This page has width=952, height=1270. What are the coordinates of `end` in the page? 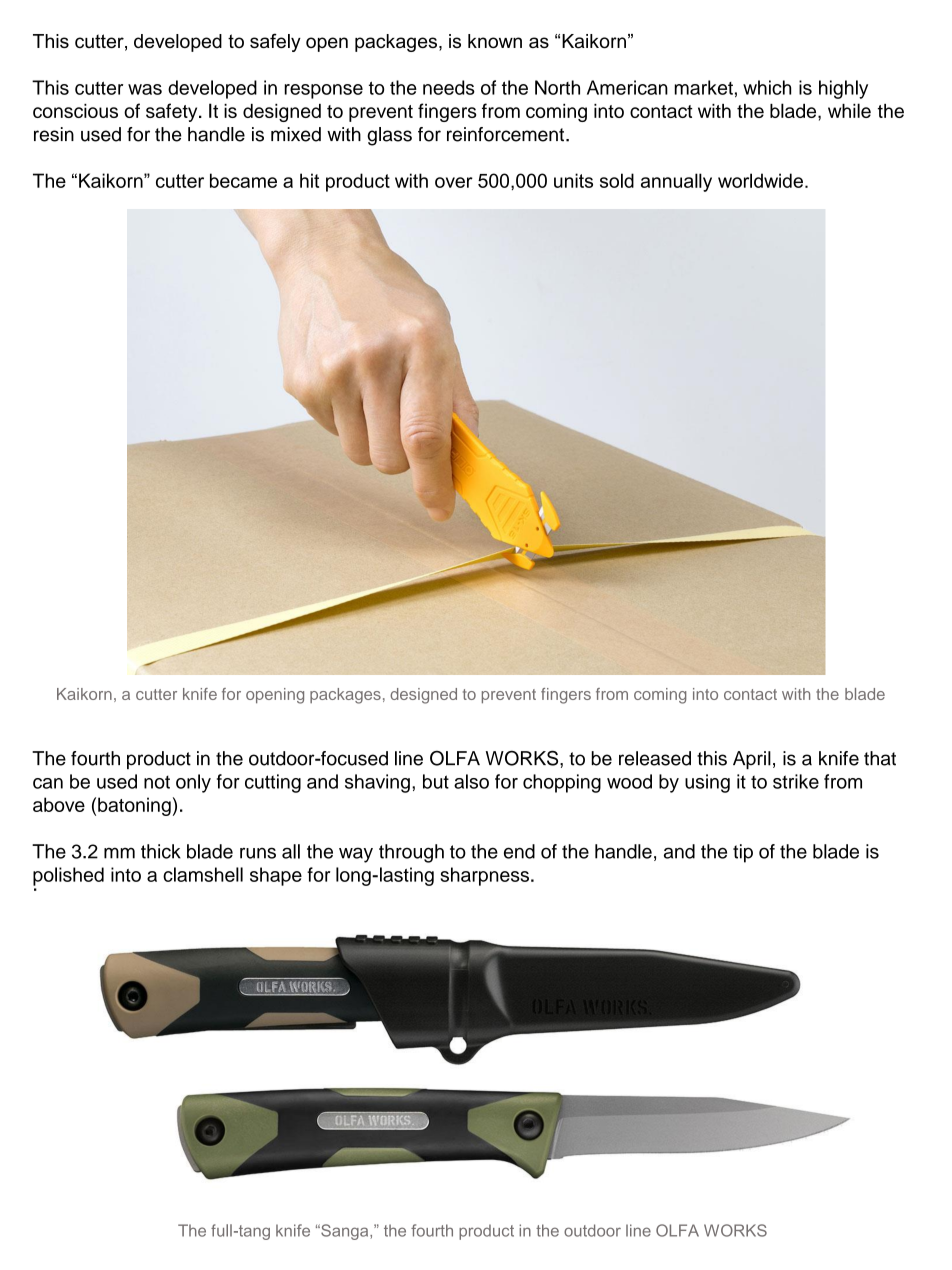 It's located at (519, 851).
